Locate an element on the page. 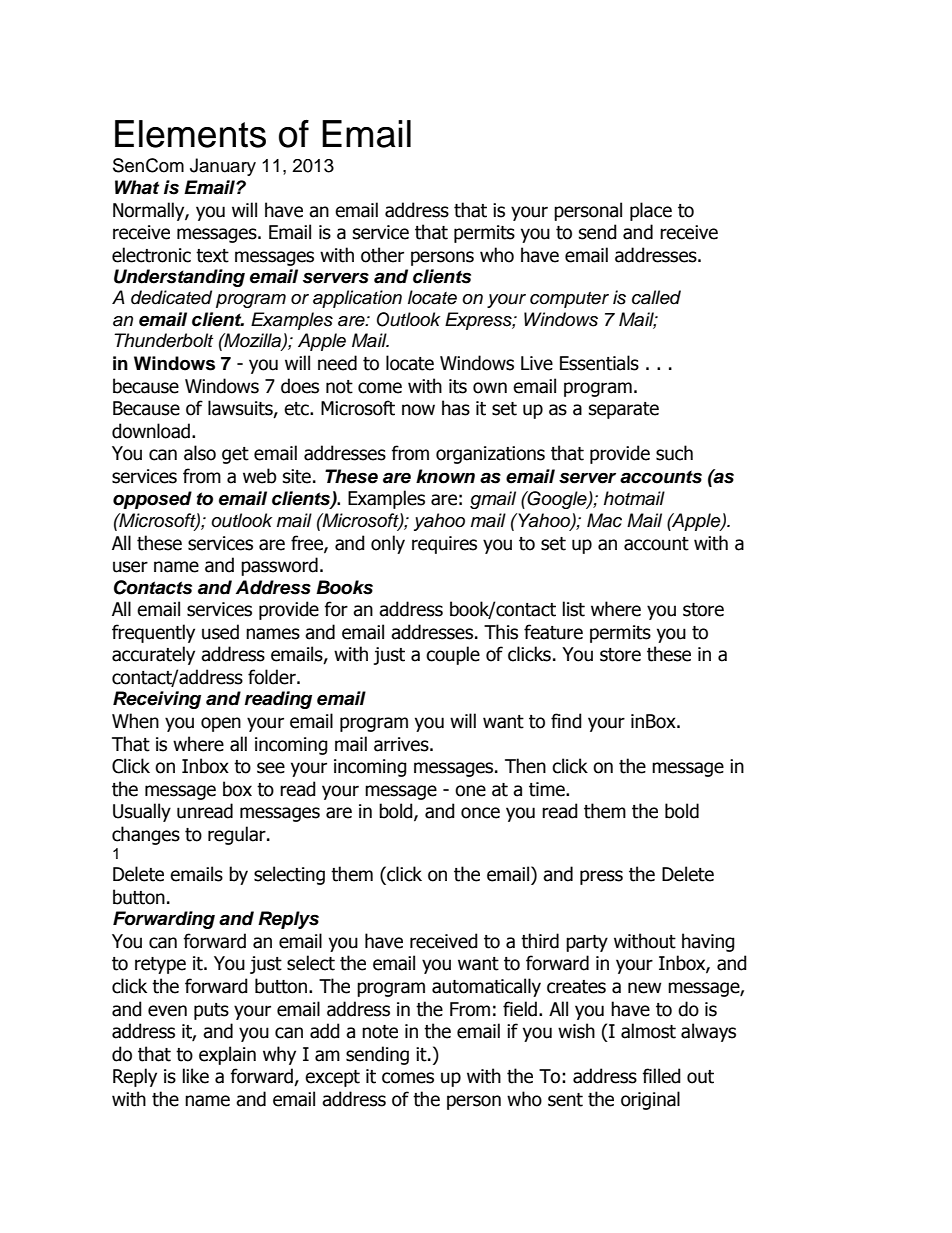 The width and height of the document is (952, 1233). such is located at coordinates (674, 453).
